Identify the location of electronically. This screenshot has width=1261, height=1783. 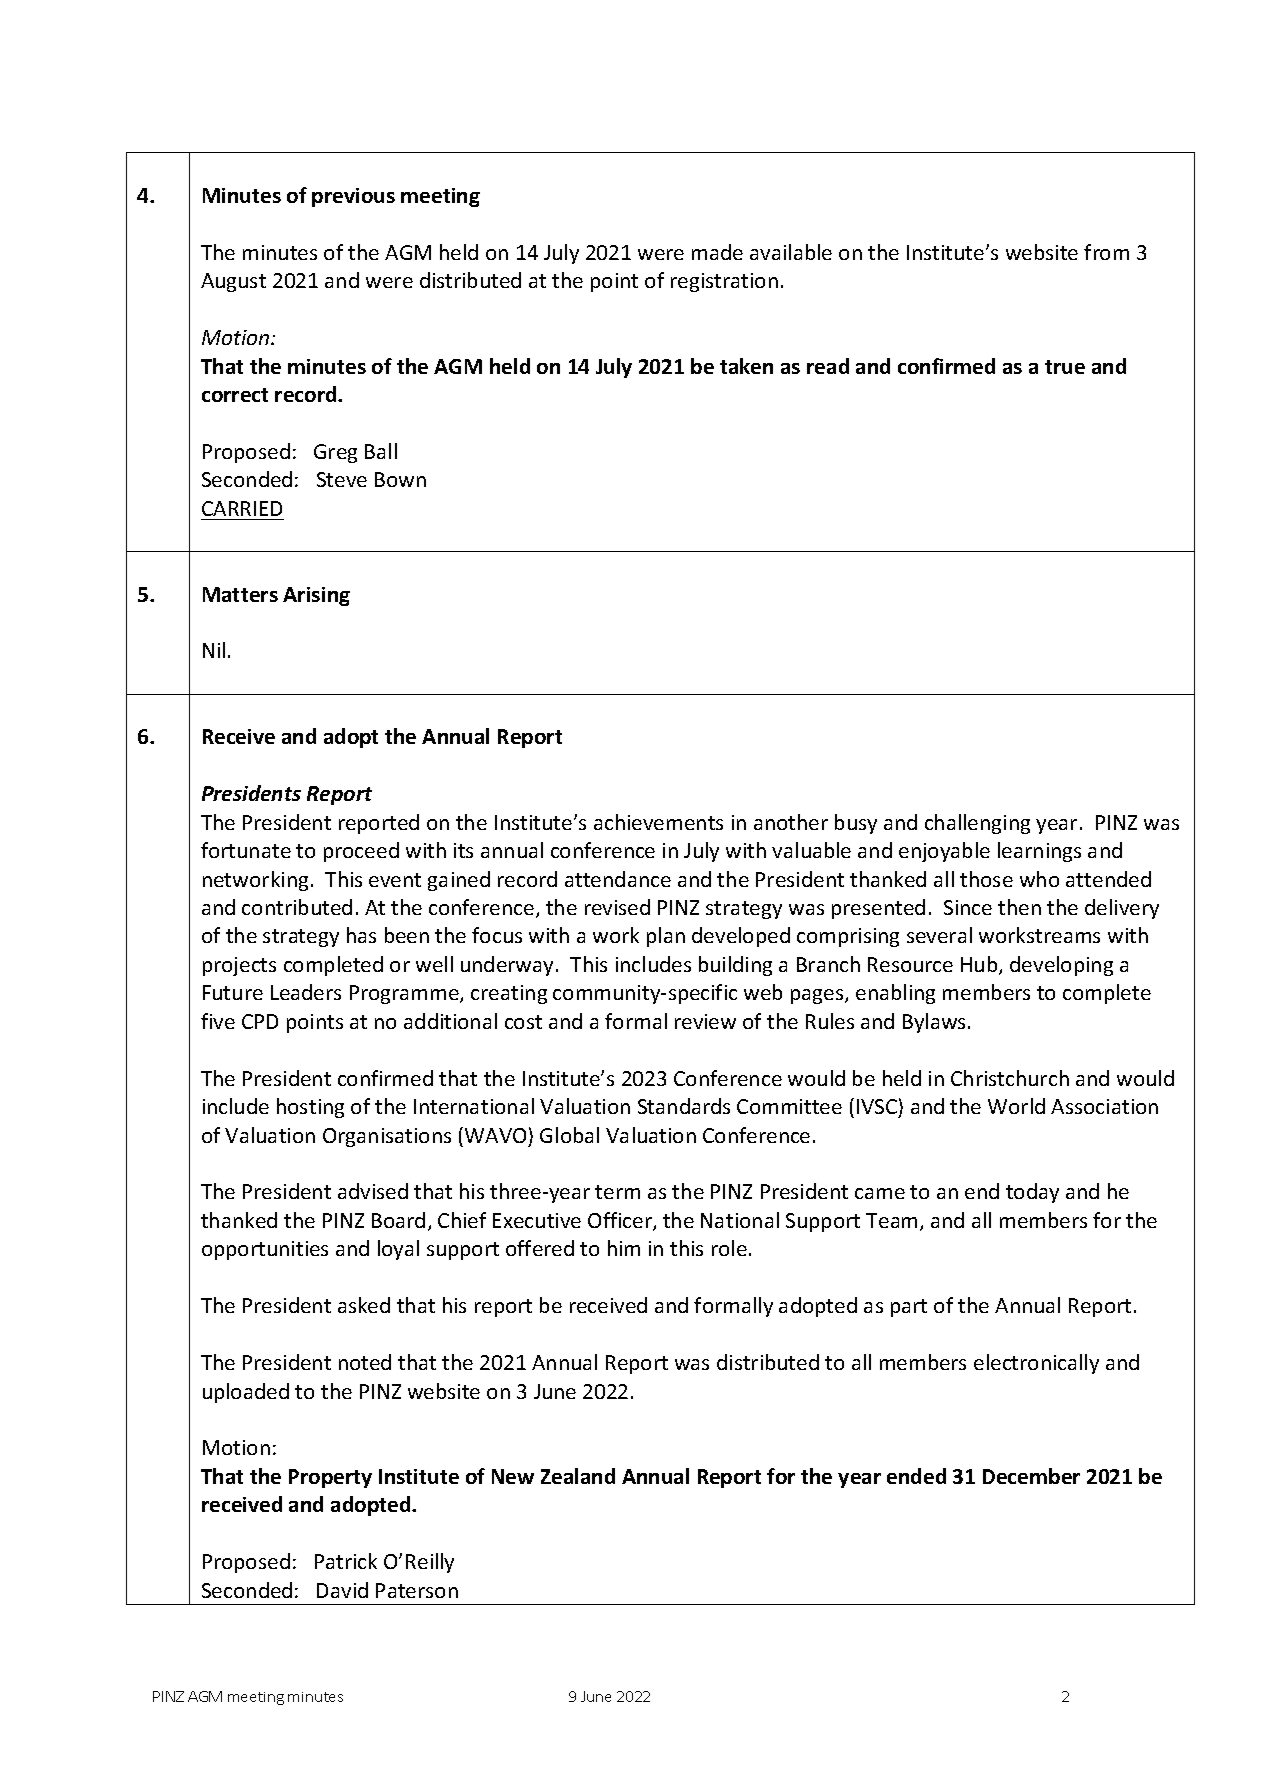
(1036, 1364).
